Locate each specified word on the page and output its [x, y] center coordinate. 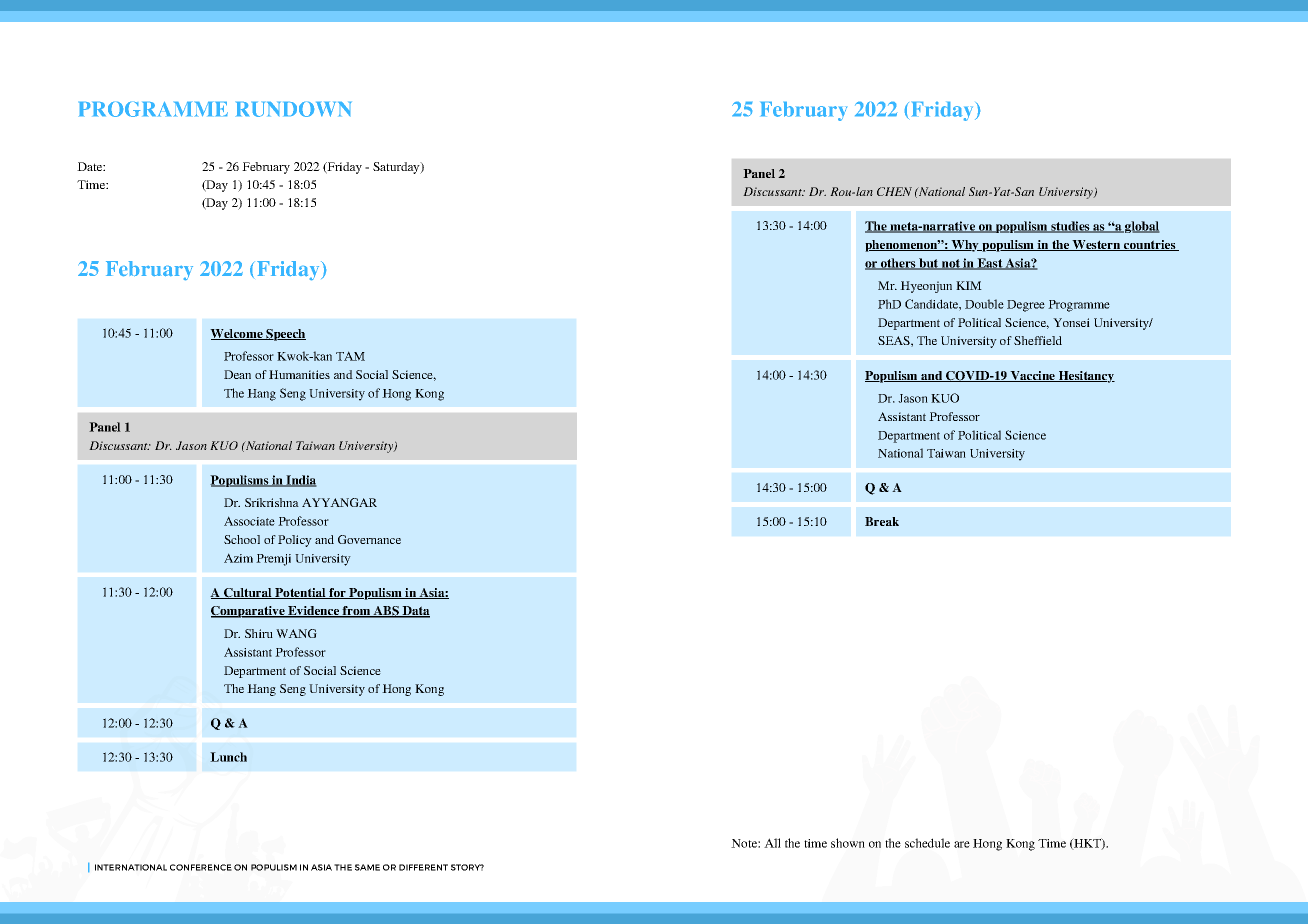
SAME [367, 867]
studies [1070, 227]
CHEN [894, 191]
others [898, 264]
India [300, 481]
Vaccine [1032, 376]
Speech [285, 335]
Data [415, 612]
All [772, 843]
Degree [1026, 306]
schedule [927, 843]
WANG [296, 633]
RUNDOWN [293, 109]
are [962, 844]
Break [882, 521]
